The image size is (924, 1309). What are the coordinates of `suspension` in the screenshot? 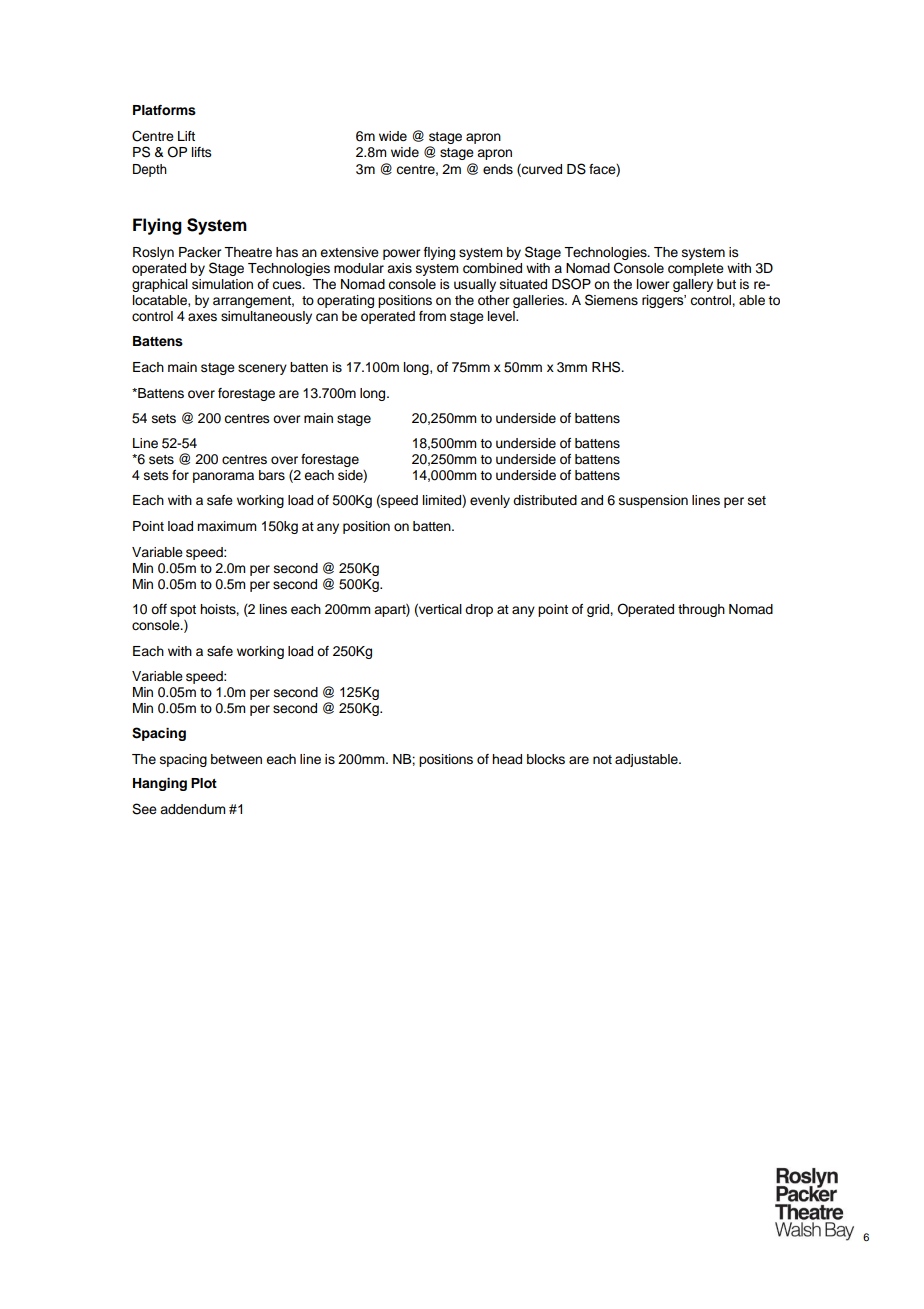 It's located at (653, 501).
